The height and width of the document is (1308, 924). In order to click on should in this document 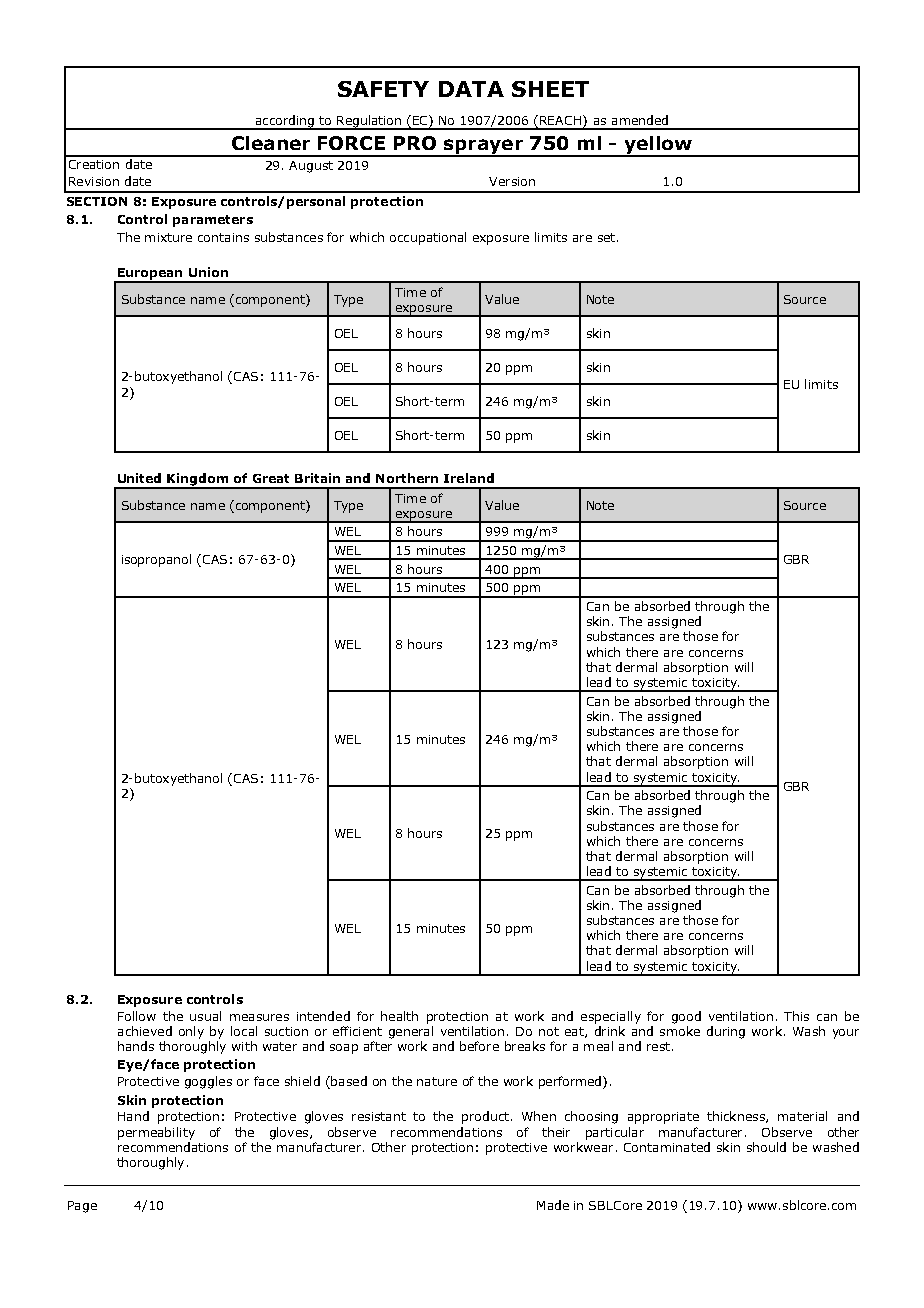, I will do `click(766, 1147)`.
